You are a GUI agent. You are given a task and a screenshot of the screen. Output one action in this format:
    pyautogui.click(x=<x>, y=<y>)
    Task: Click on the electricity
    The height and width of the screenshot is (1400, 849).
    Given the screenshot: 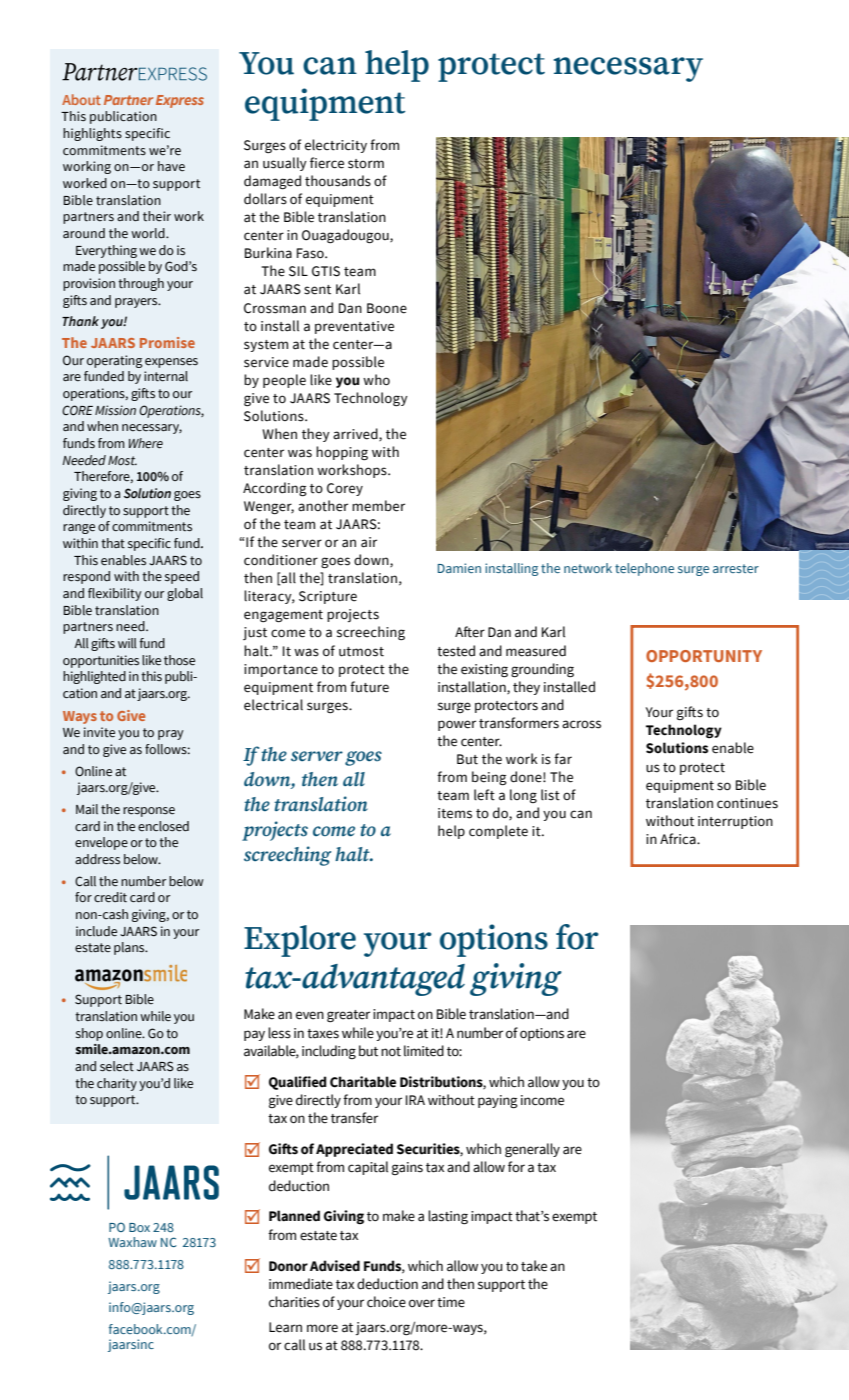 What is the action you would take?
    pyautogui.click(x=336, y=146)
